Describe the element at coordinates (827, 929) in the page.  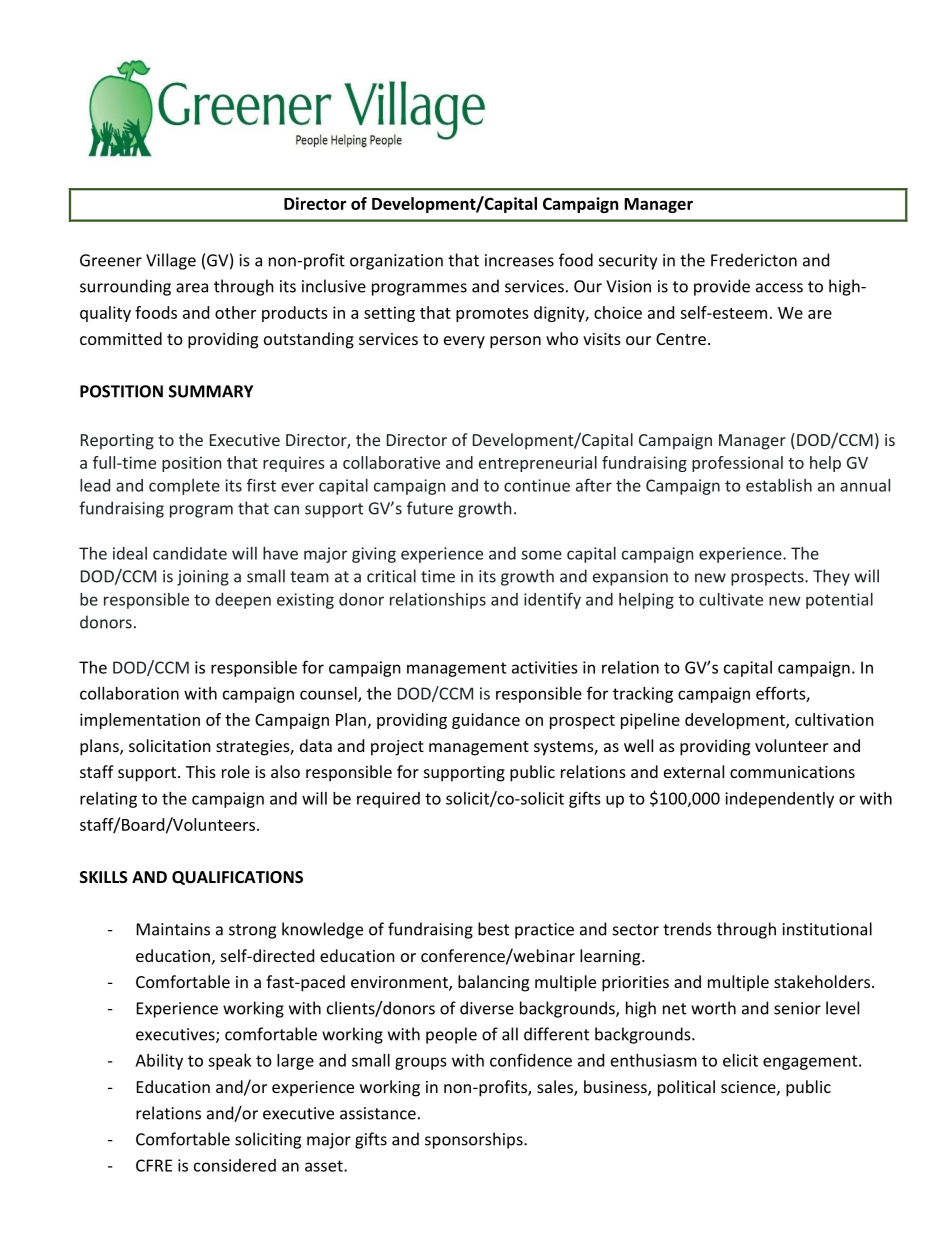
I see `institutional` at that location.
